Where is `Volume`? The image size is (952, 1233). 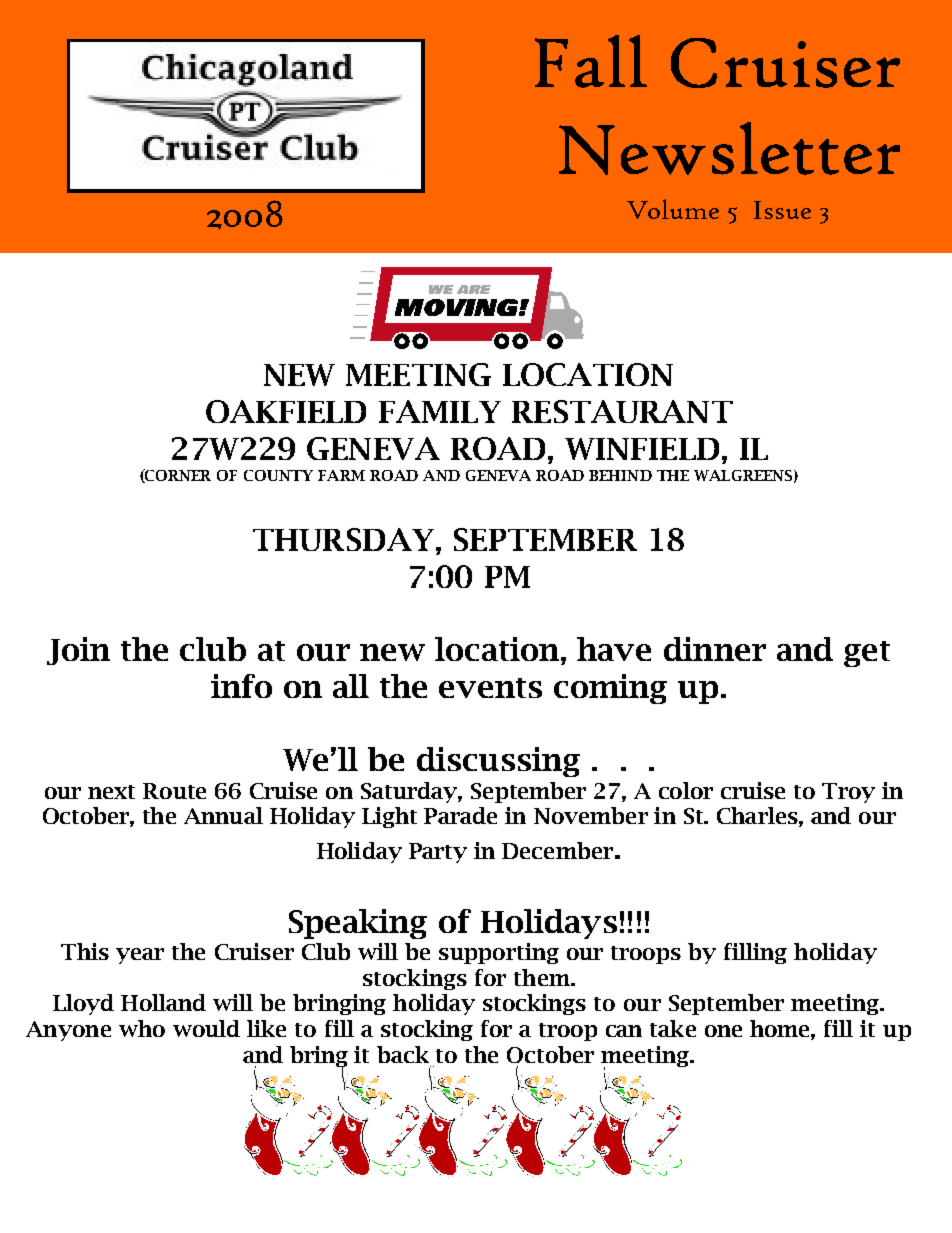
Volume is located at coordinates (673, 209).
